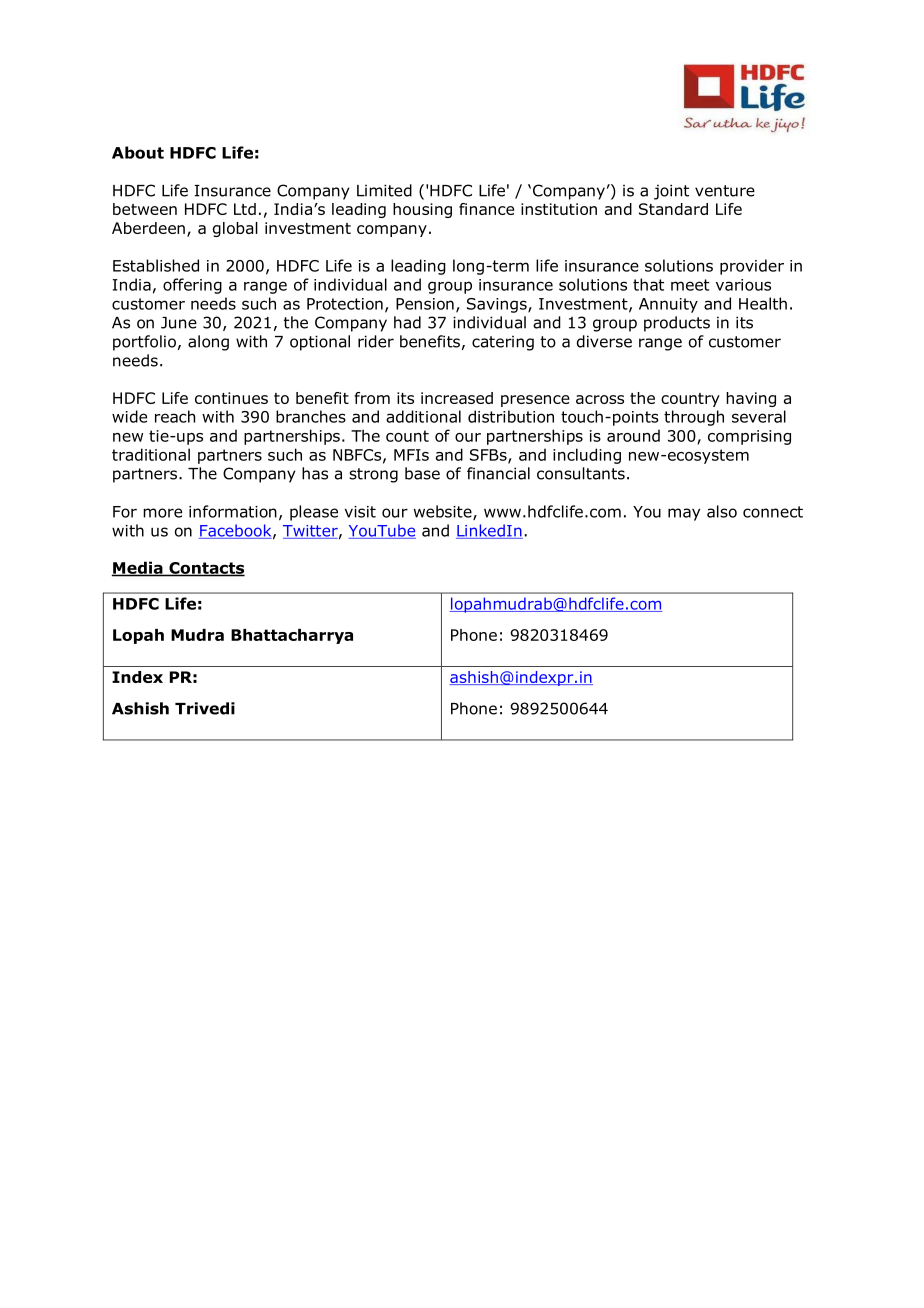 The height and width of the page is (1308, 924). What do you see at coordinates (384, 190) in the page?
I see `Limited` at bounding box center [384, 190].
